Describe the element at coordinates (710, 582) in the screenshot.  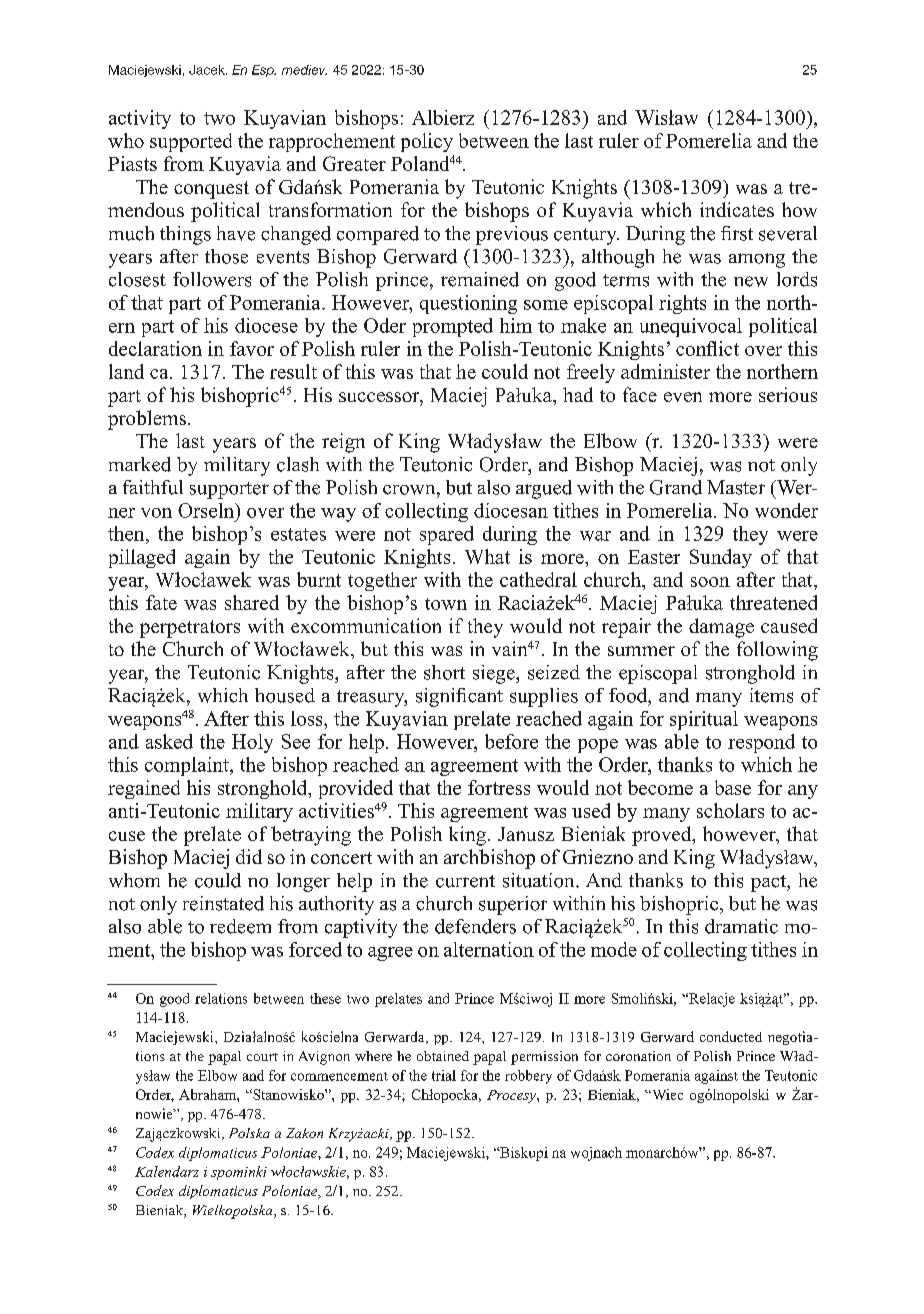
I see `soon` at that location.
